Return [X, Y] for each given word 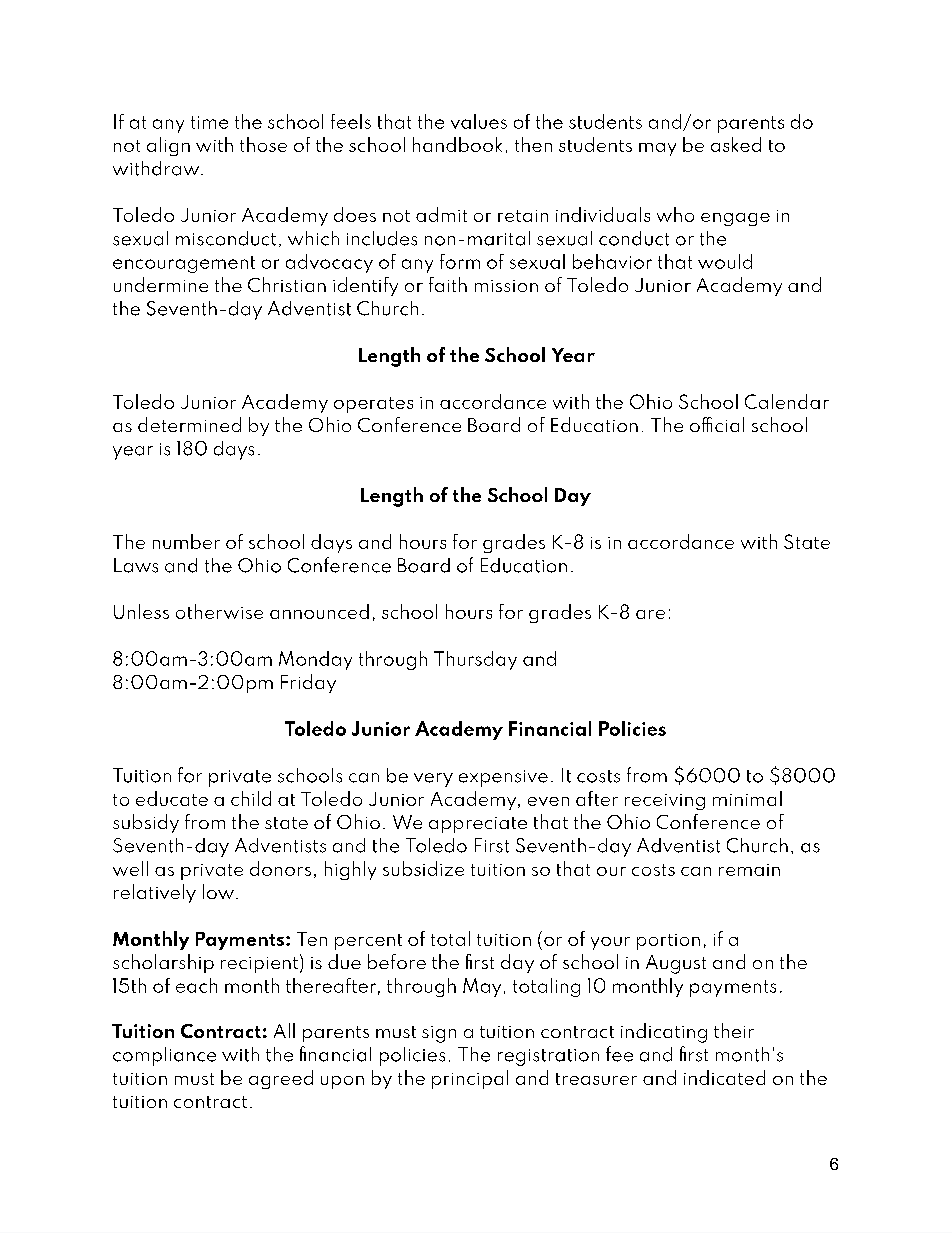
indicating [664, 1033]
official [717, 424]
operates [373, 405]
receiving [665, 802]
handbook [457, 144]
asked [736, 144]
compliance [164, 1056]
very [433, 780]
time [209, 122]
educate [172, 798]
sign [439, 1034]
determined [189, 424]
